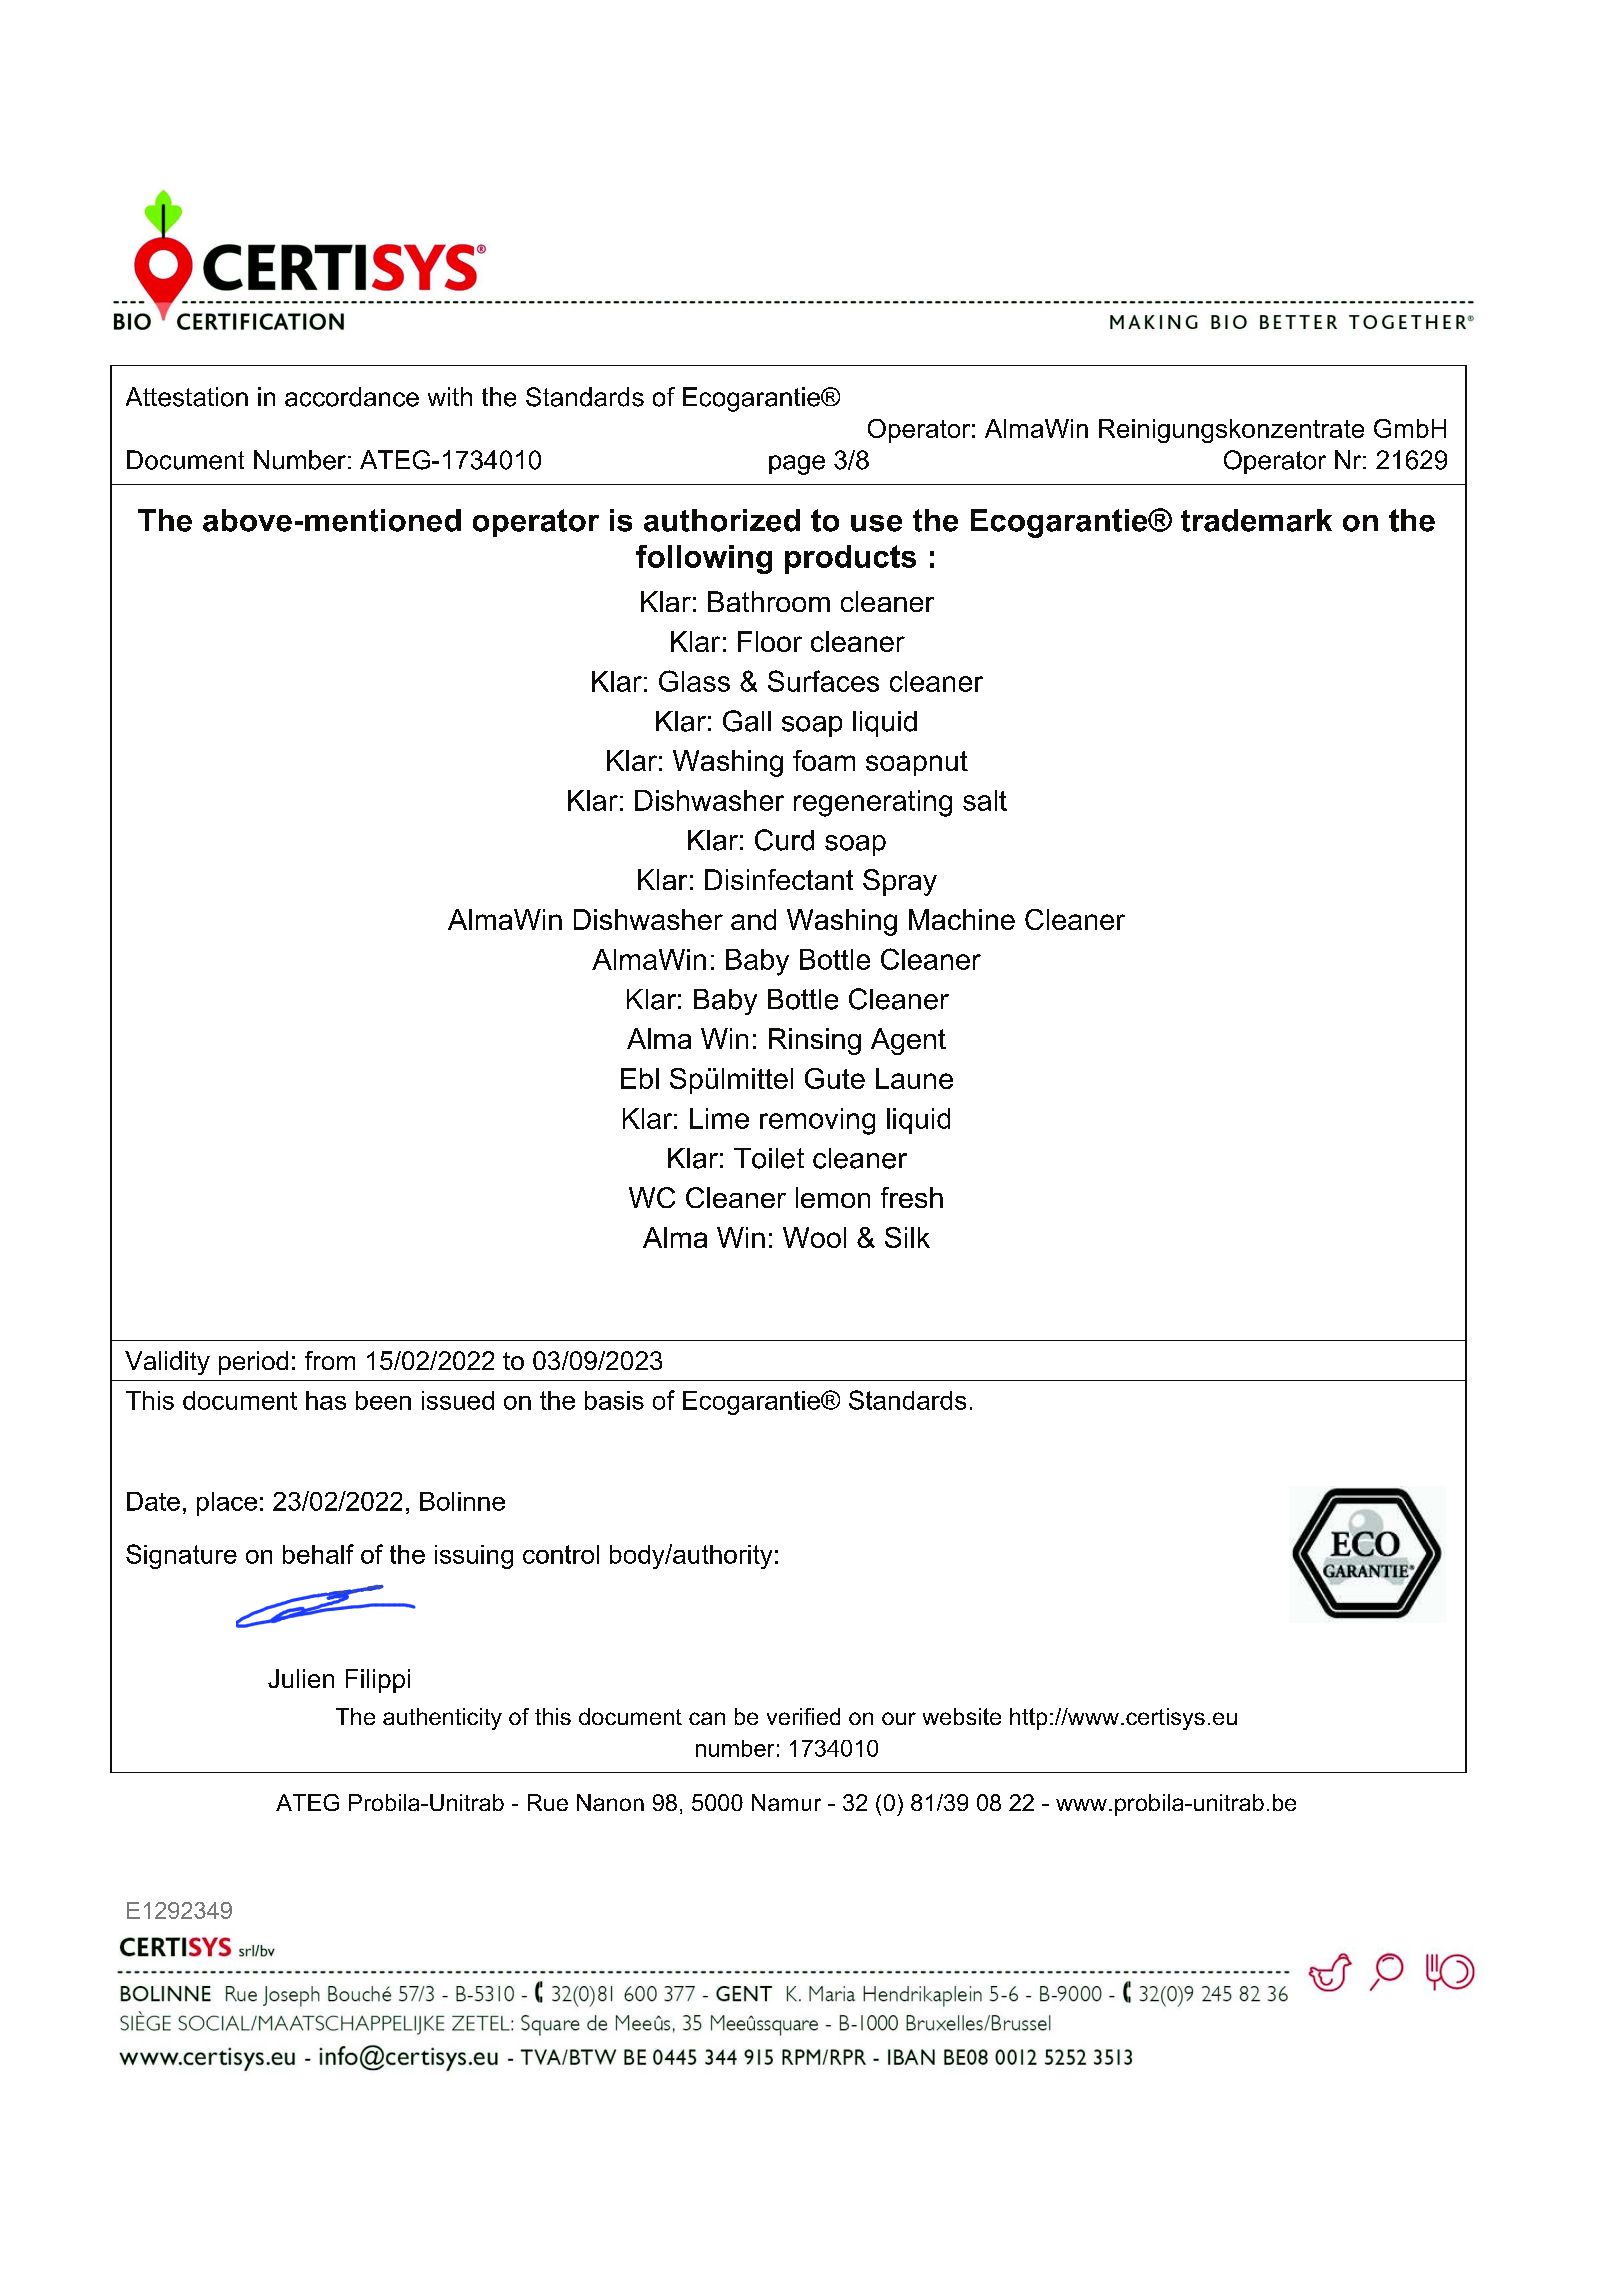 This screenshot has height=2272, width=1606. Describe the element at coordinates (1256, 520) in the screenshot. I see `trademark` at that location.
